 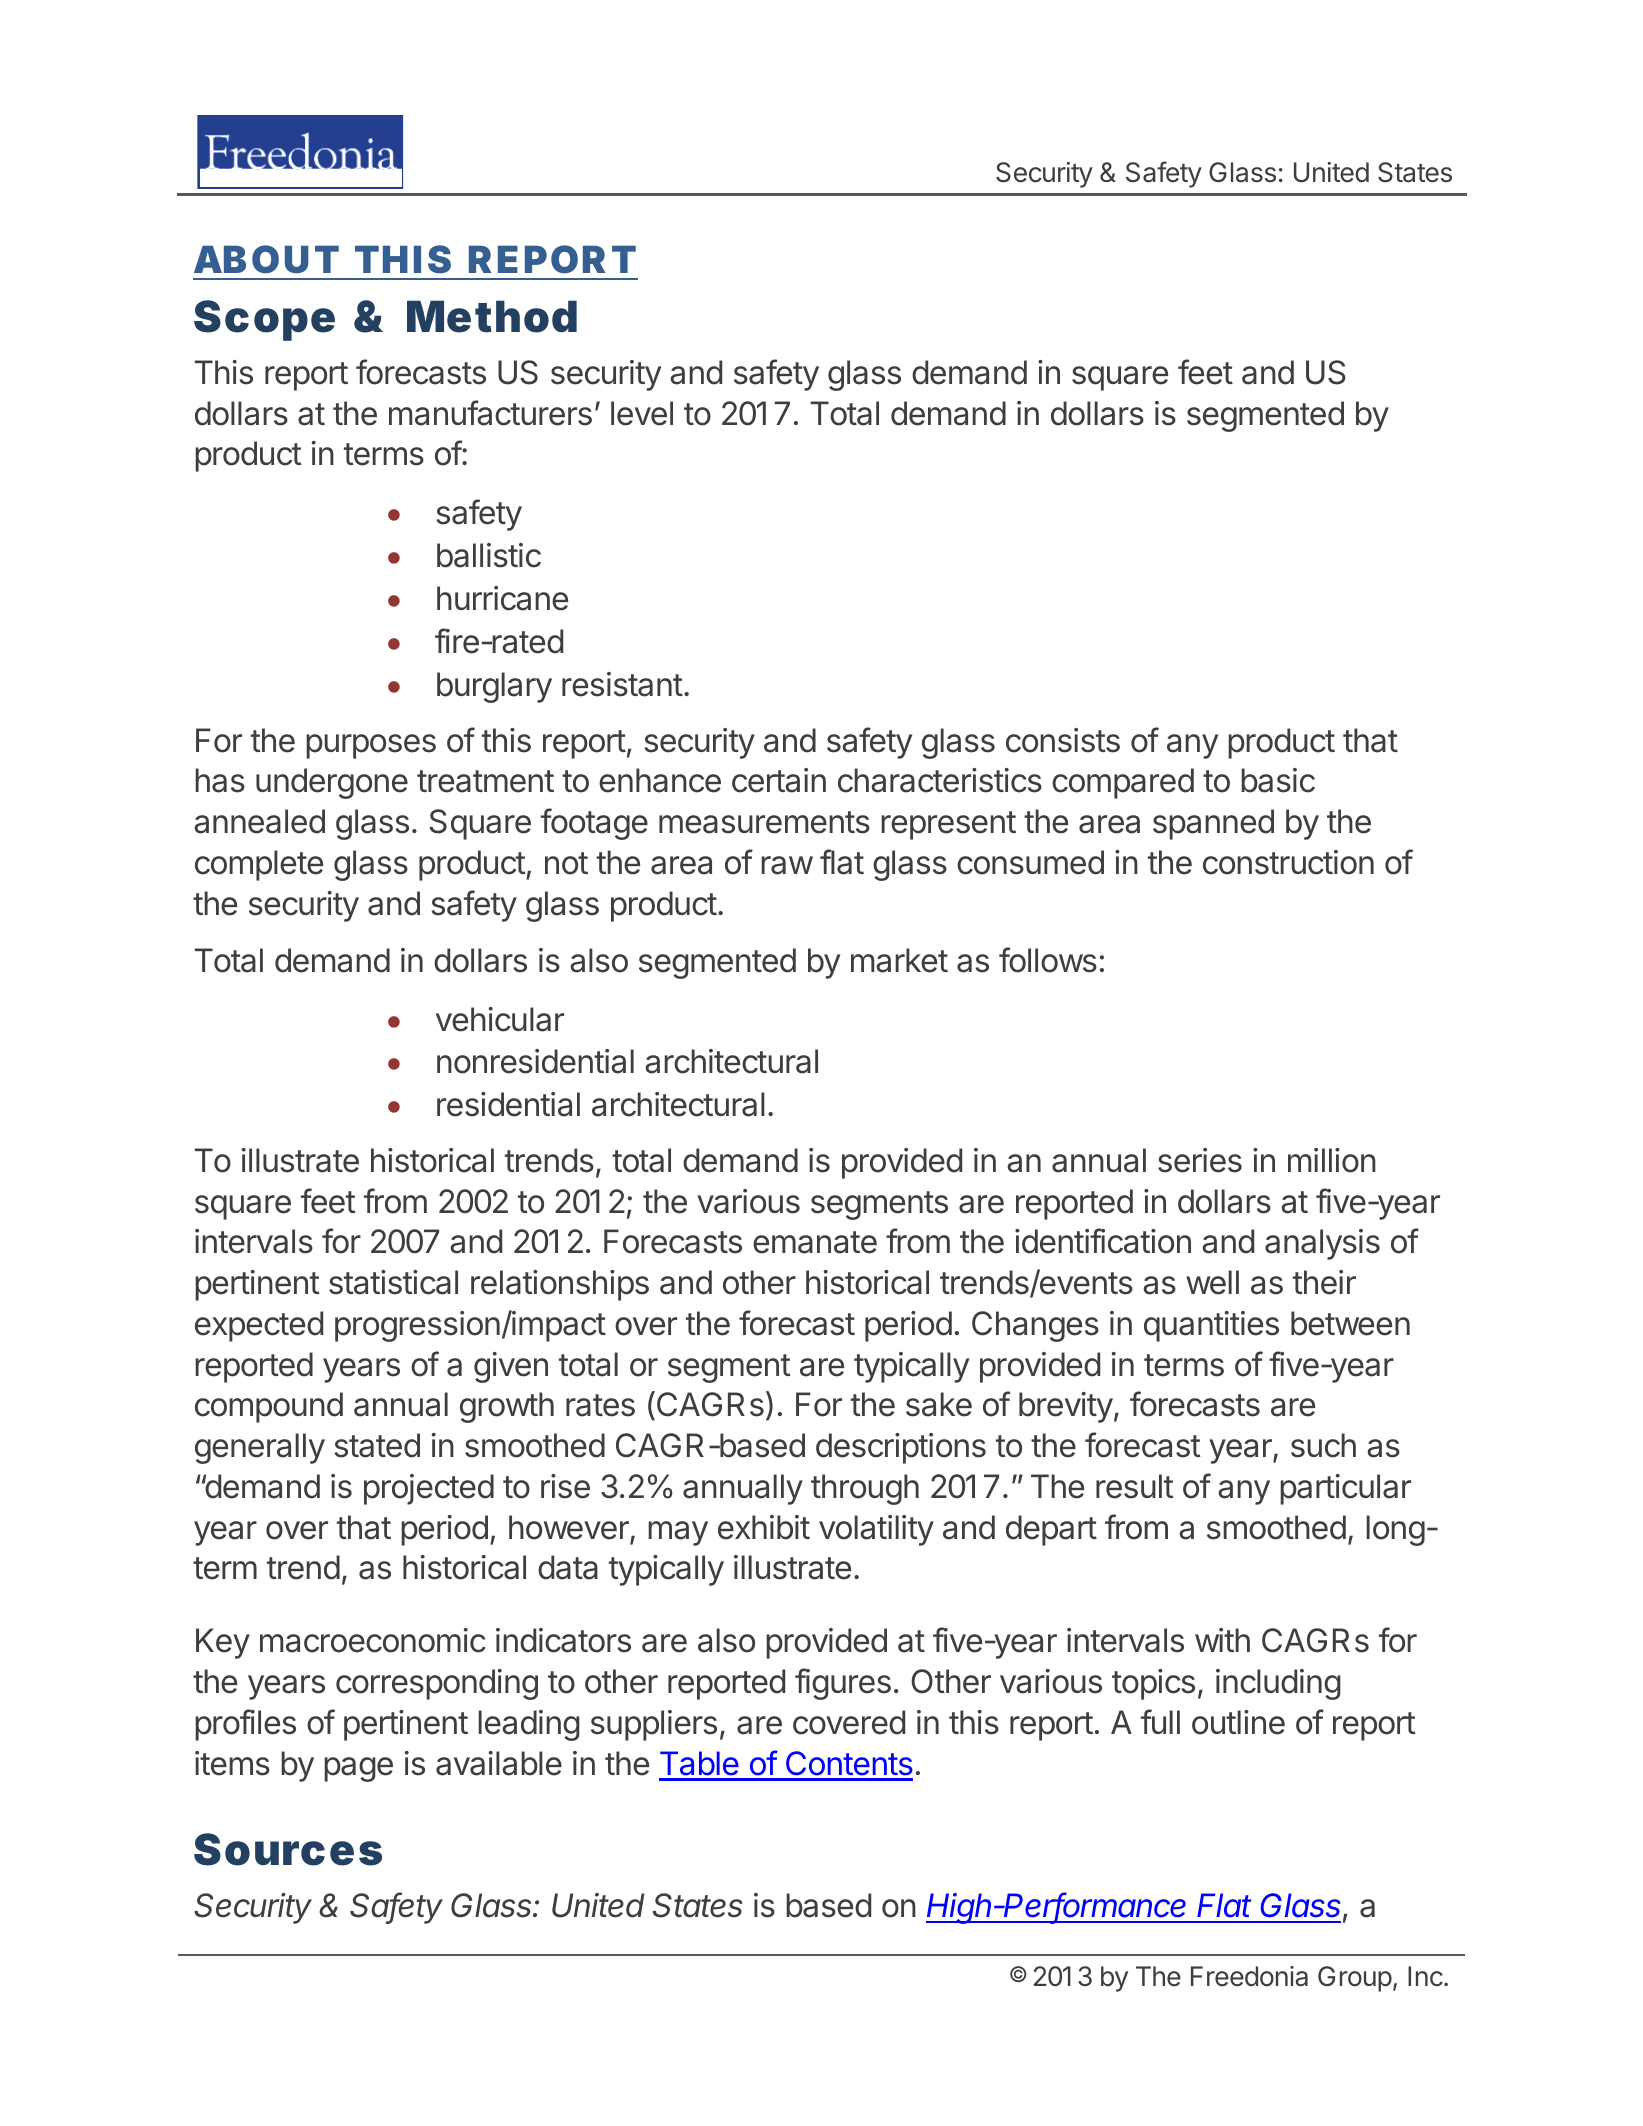 What do you see at coordinates (642, 413) in the screenshot?
I see `level` at bounding box center [642, 413].
